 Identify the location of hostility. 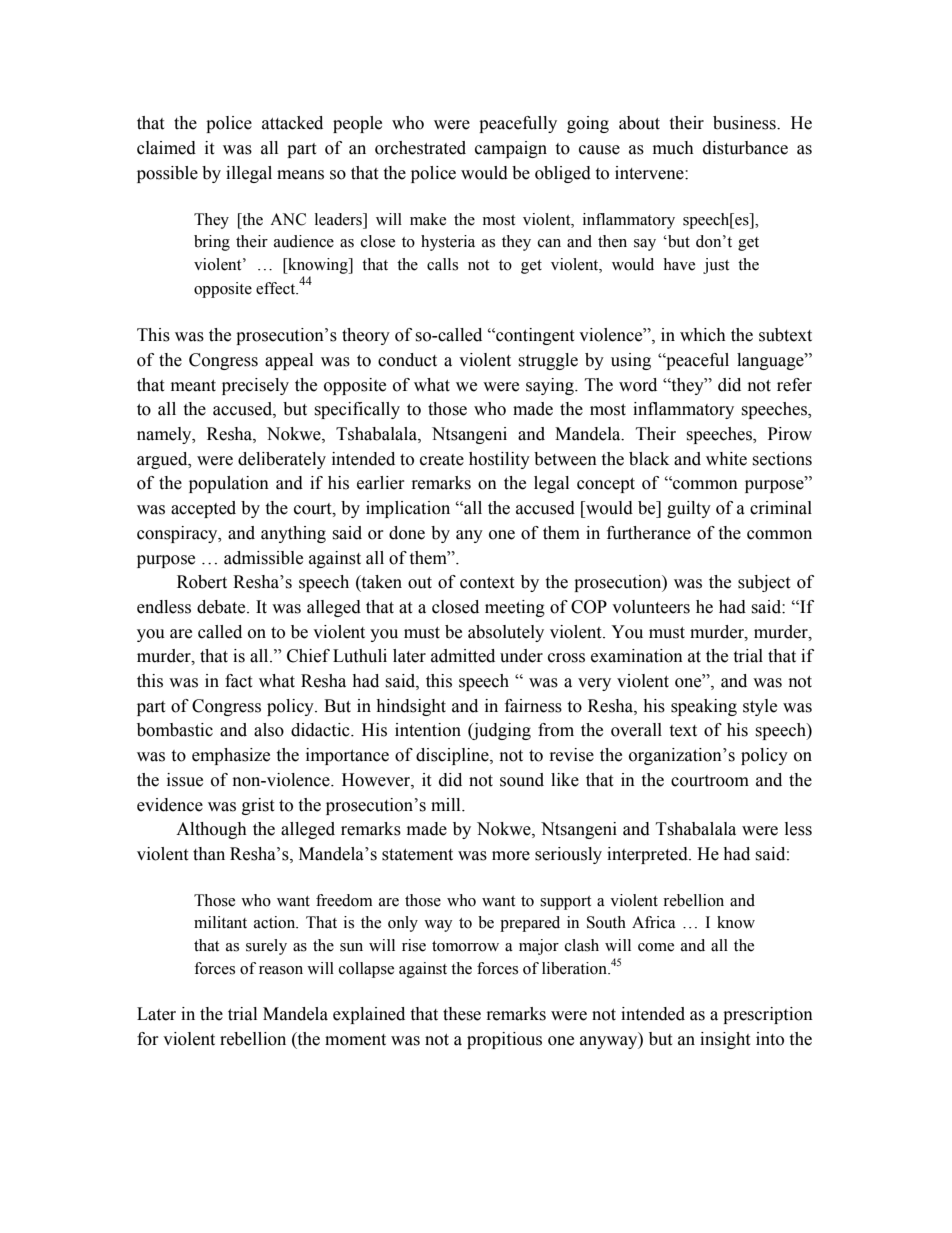
(499, 460).
